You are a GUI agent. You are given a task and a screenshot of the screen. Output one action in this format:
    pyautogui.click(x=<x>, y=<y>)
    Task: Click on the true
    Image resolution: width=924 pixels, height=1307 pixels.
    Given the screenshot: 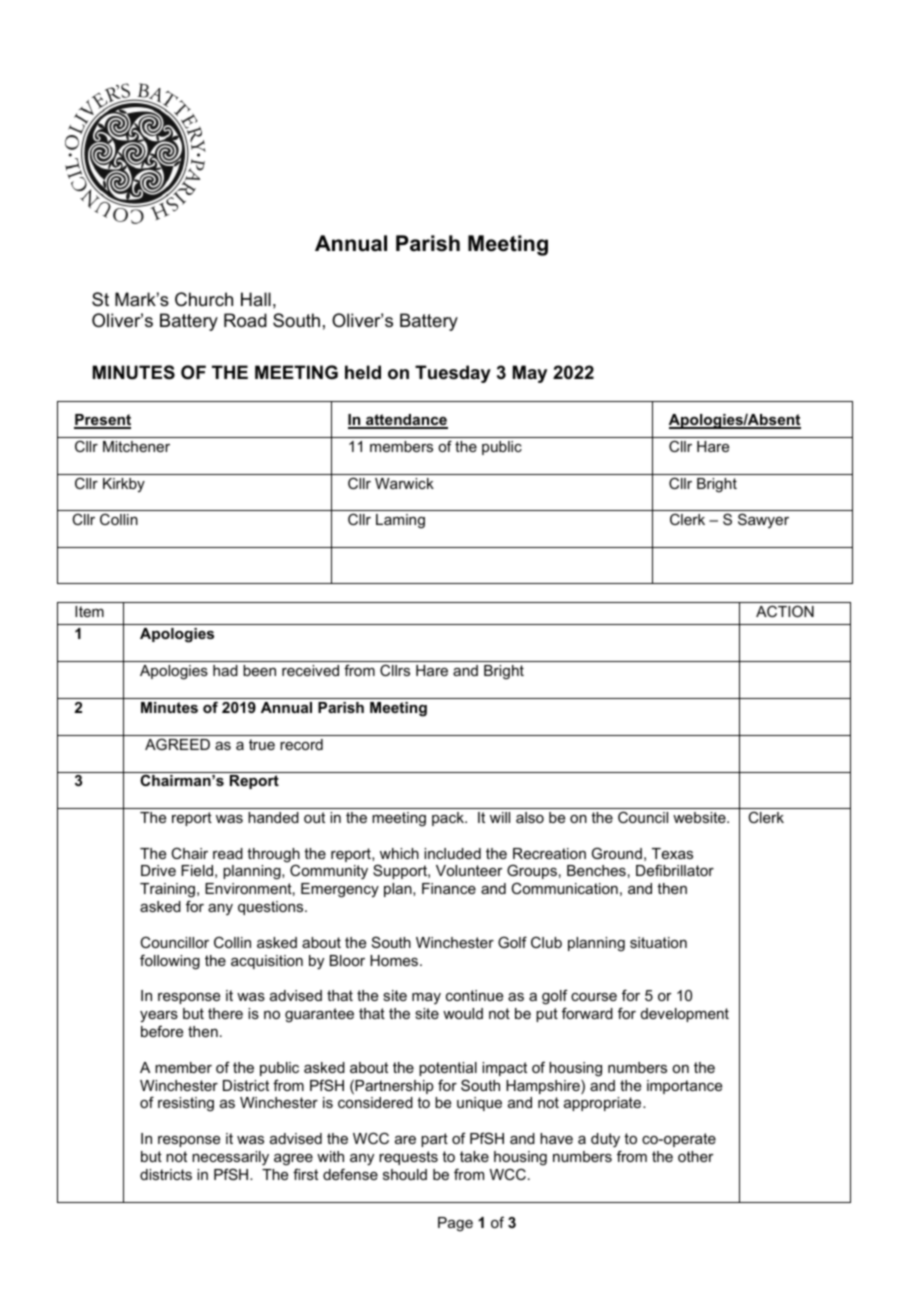 What is the action you would take?
    pyautogui.click(x=262, y=744)
